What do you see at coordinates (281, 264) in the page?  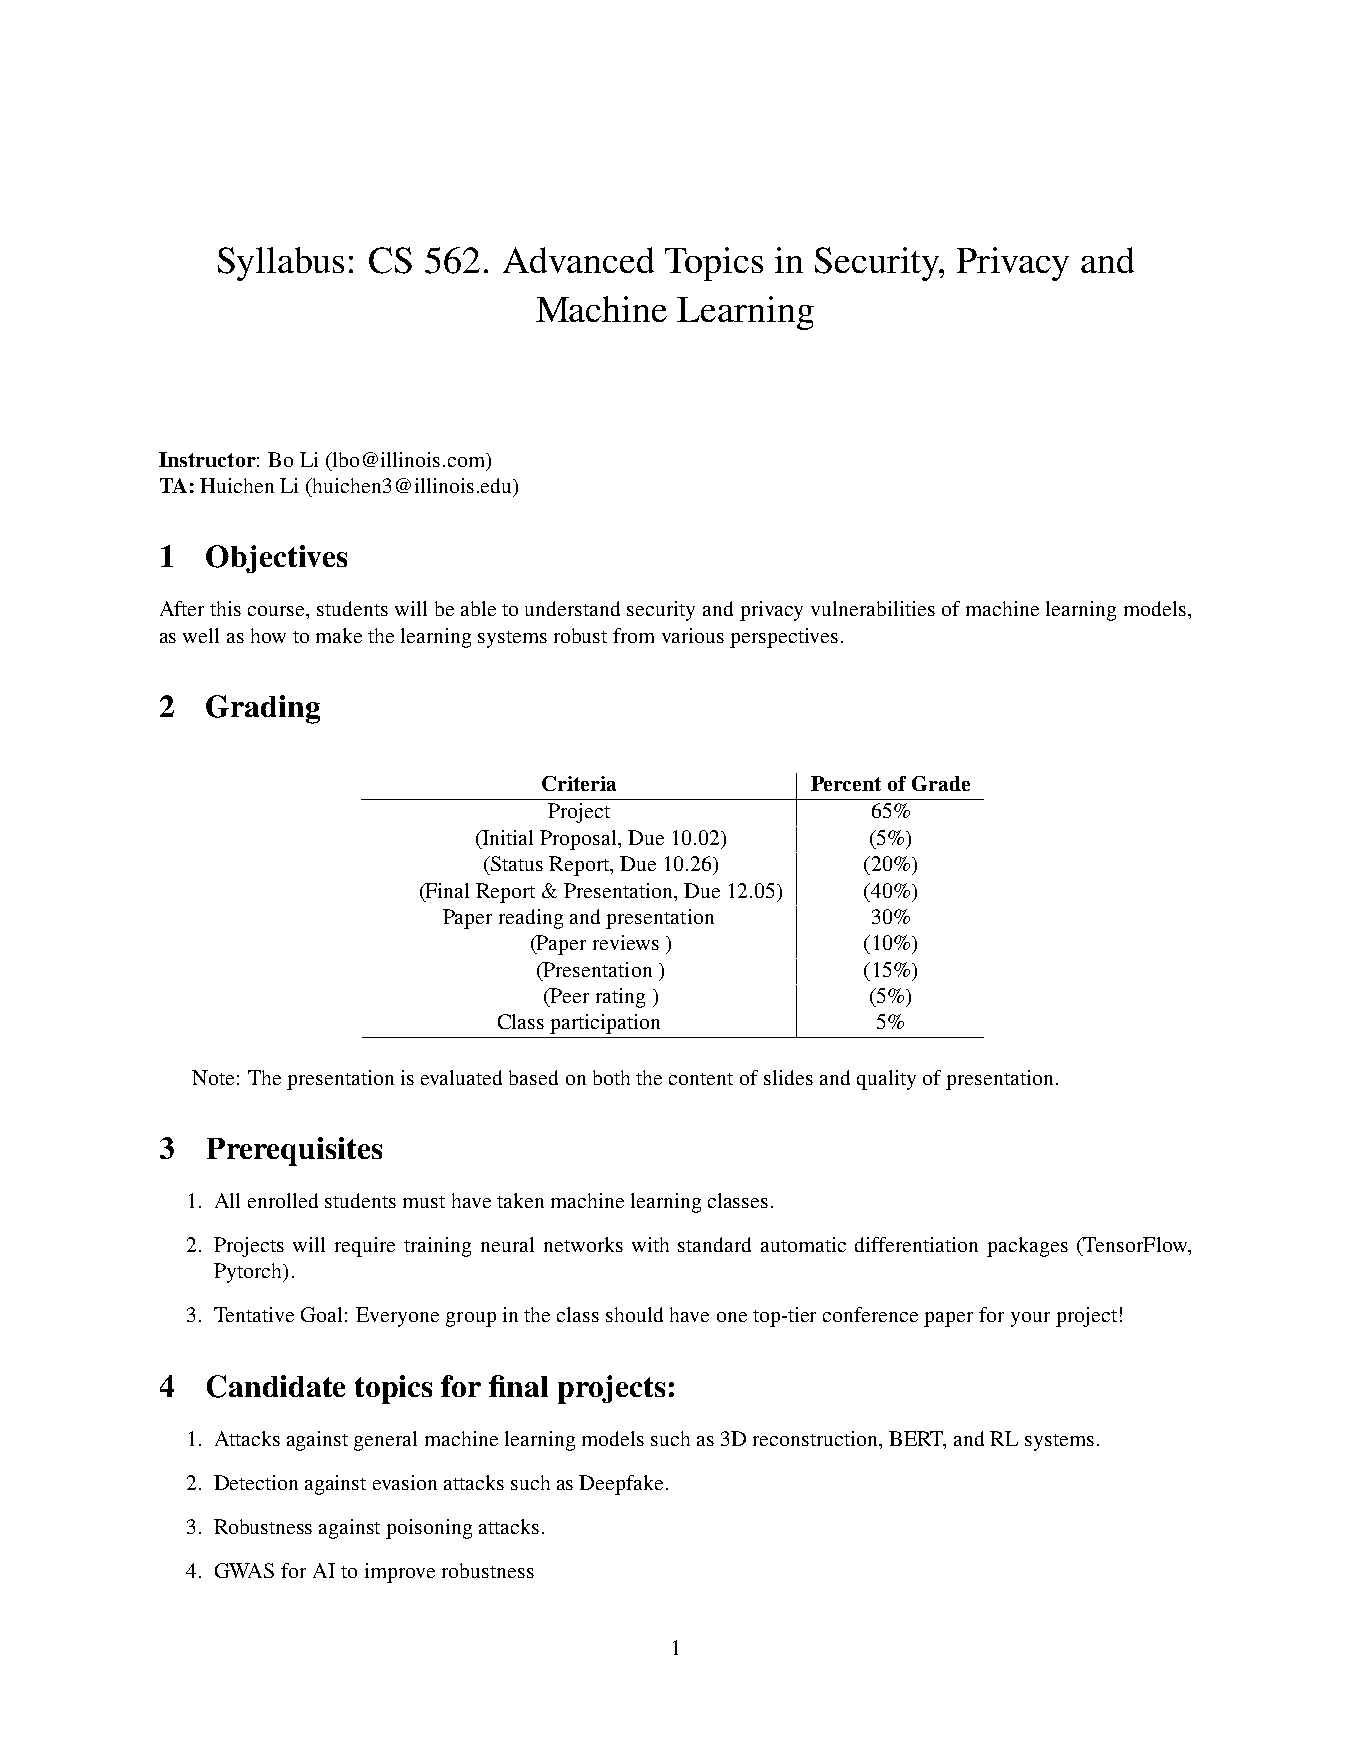 I see `Syllabus` at bounding box center [281, 264].
